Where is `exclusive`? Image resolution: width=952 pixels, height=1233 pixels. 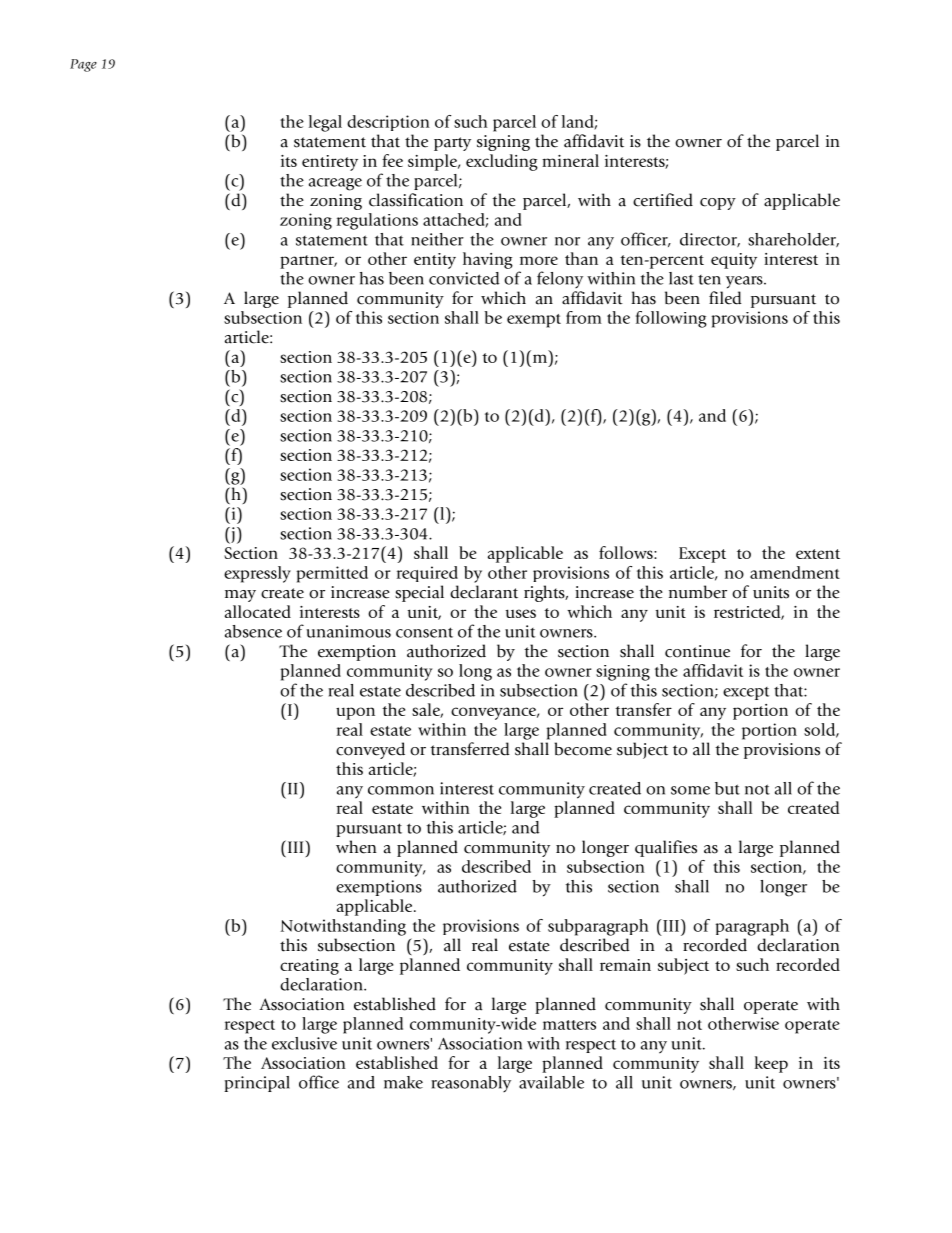 exclusive is located at coordinates (304, 1043).
